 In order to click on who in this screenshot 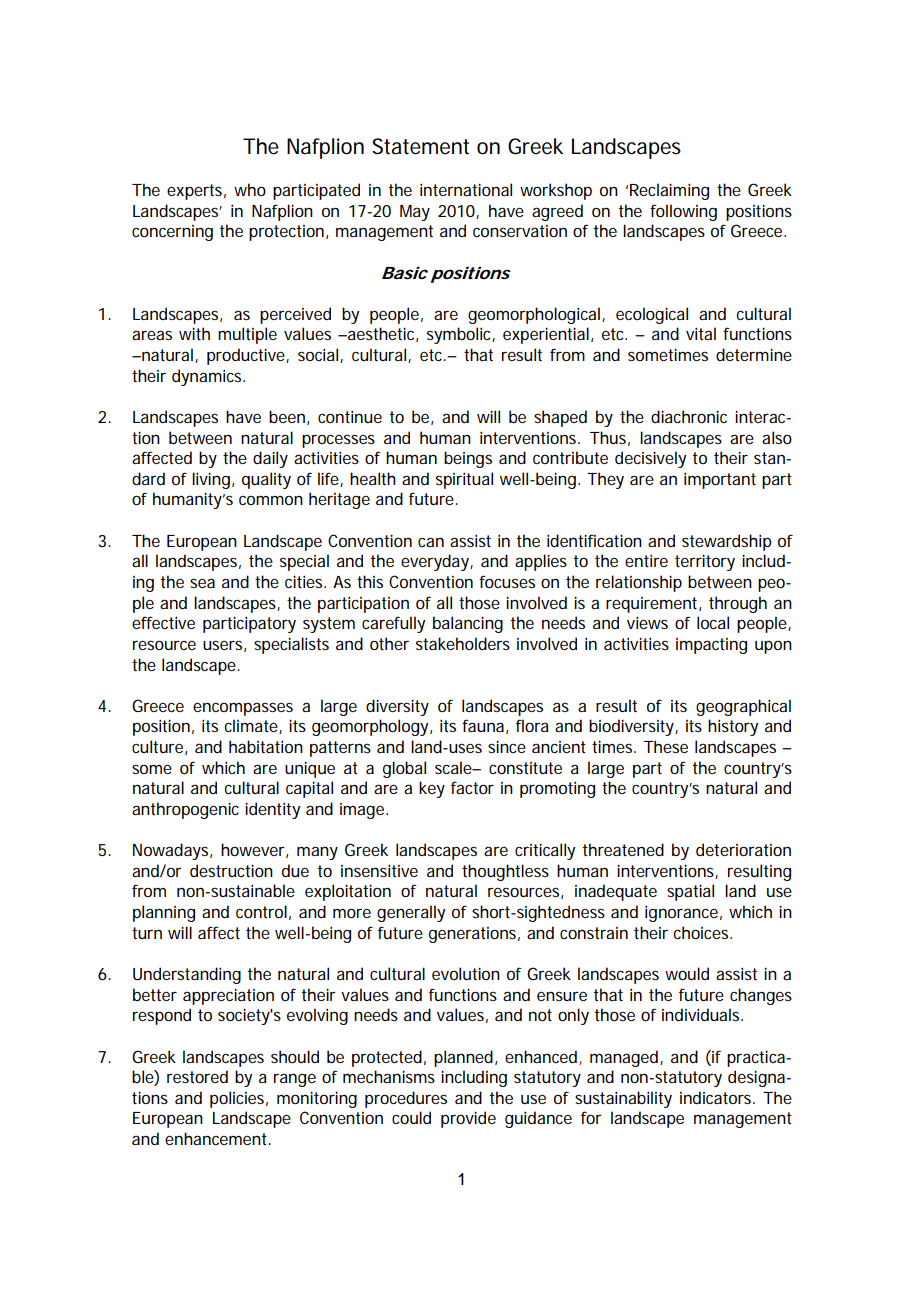, I will do `click(250, 189)`.
